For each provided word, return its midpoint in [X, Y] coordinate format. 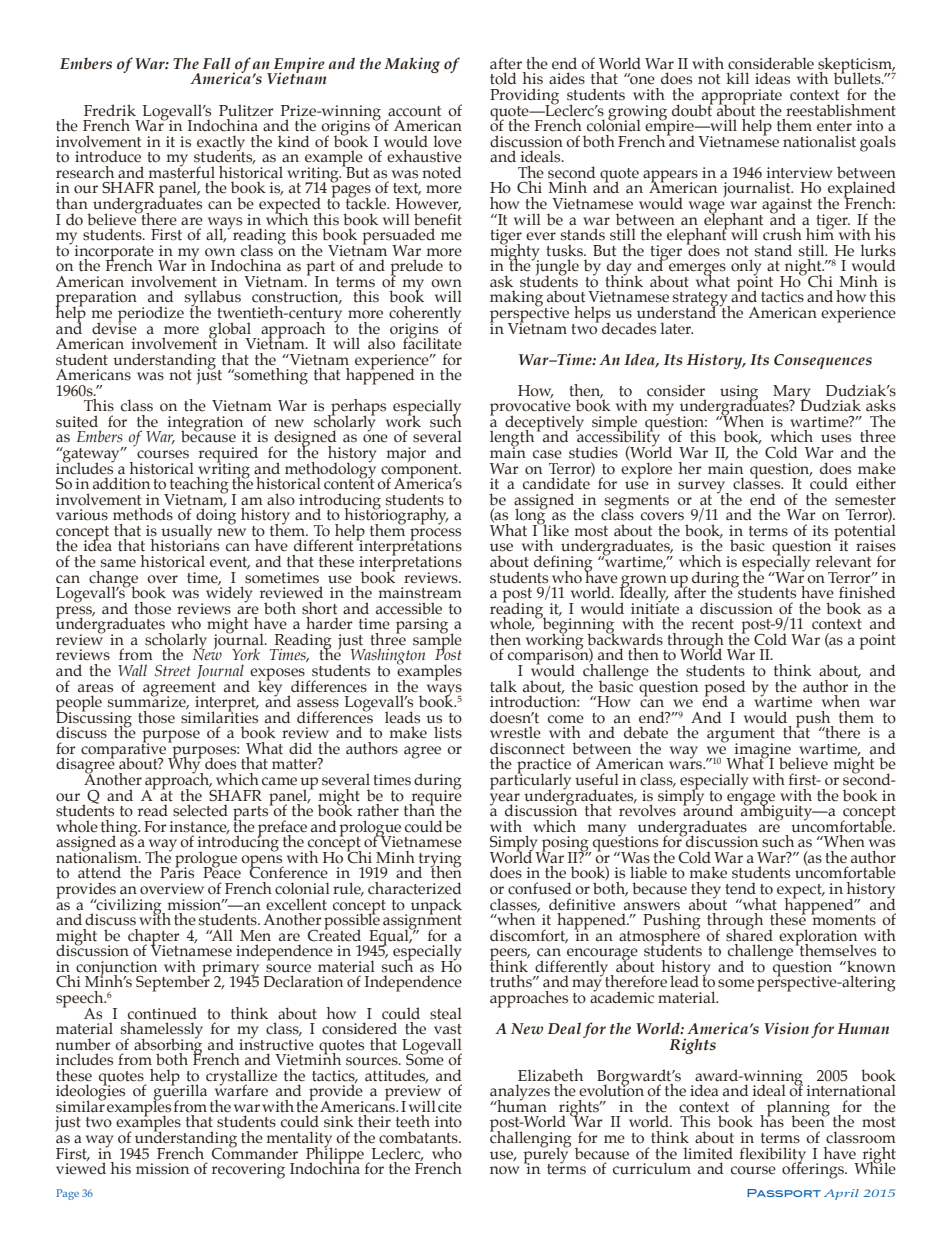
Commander [254, 1152]
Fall [217, 63]
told [503, 78]
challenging [531, 1139]
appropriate [741, 98]
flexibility [773, 1156]
